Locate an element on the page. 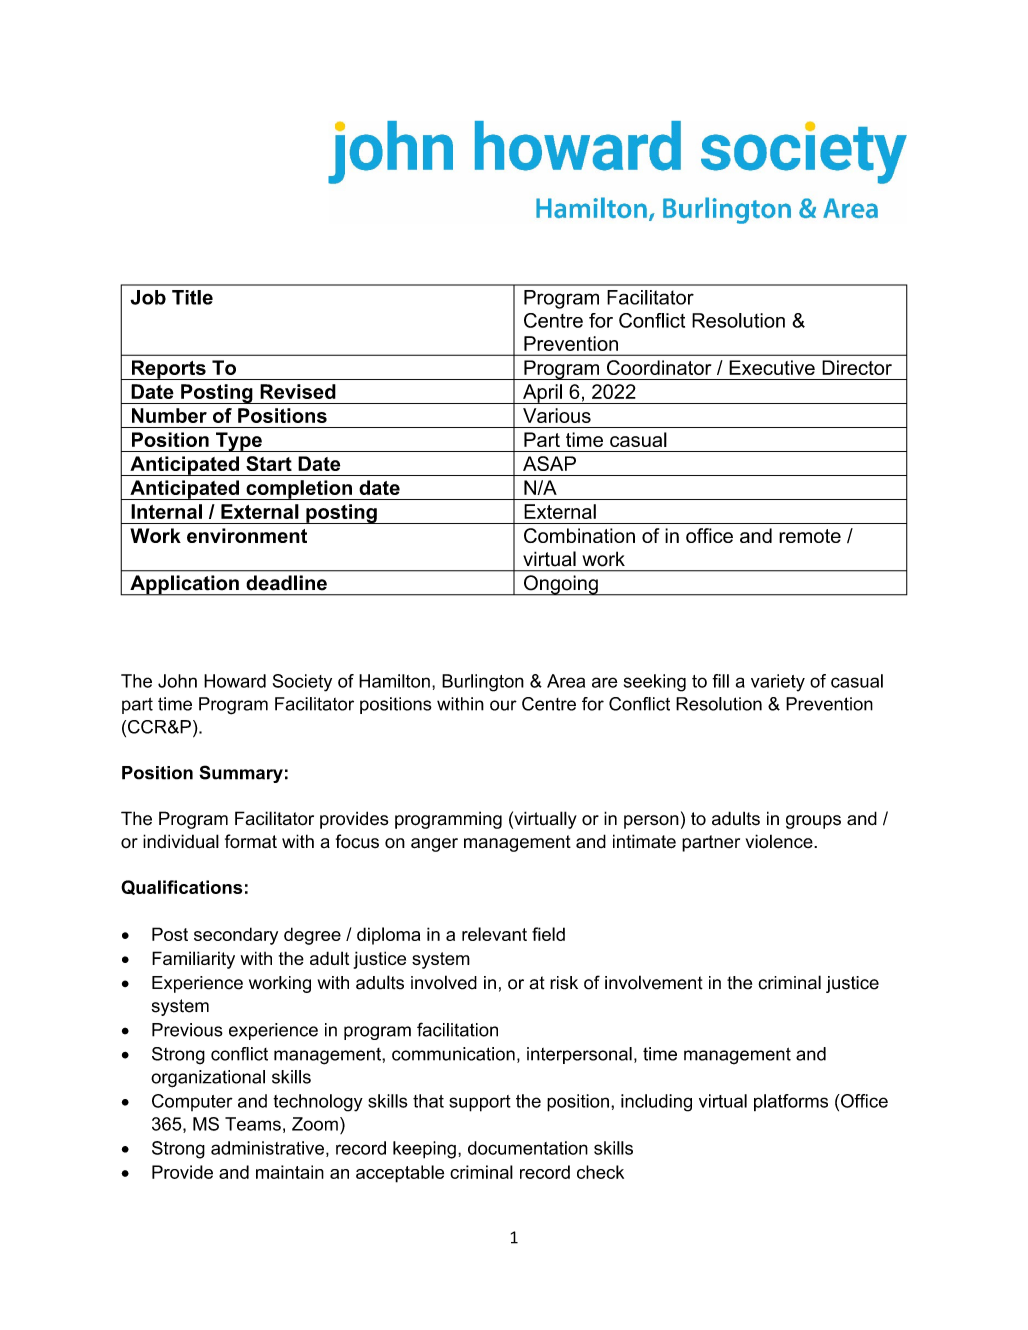 This document has width=1028, height=1330. administrative is located at coordinates (267, 1148).
